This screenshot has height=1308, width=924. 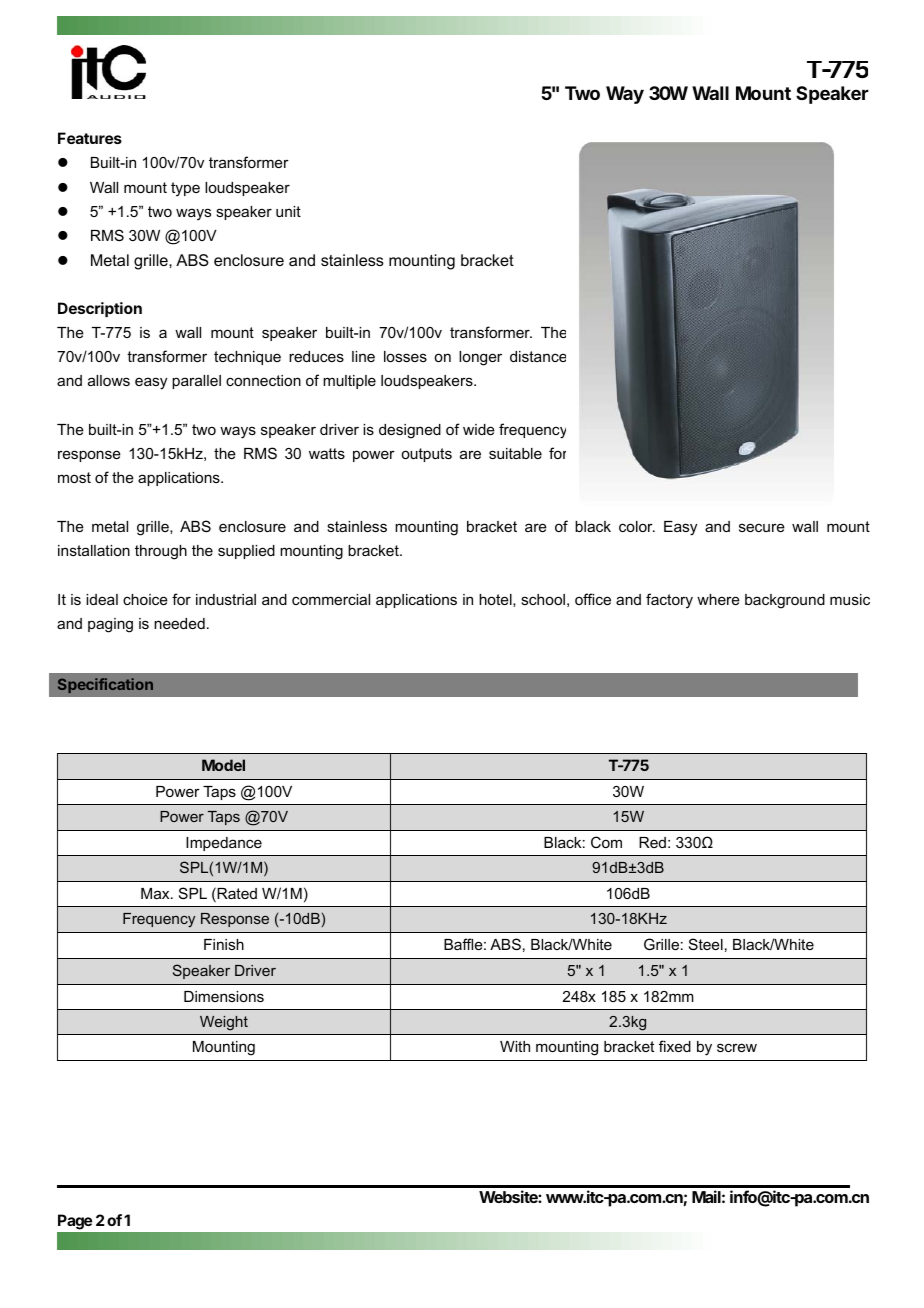 I want to click on Impedance, so click(x=224, y=844).
